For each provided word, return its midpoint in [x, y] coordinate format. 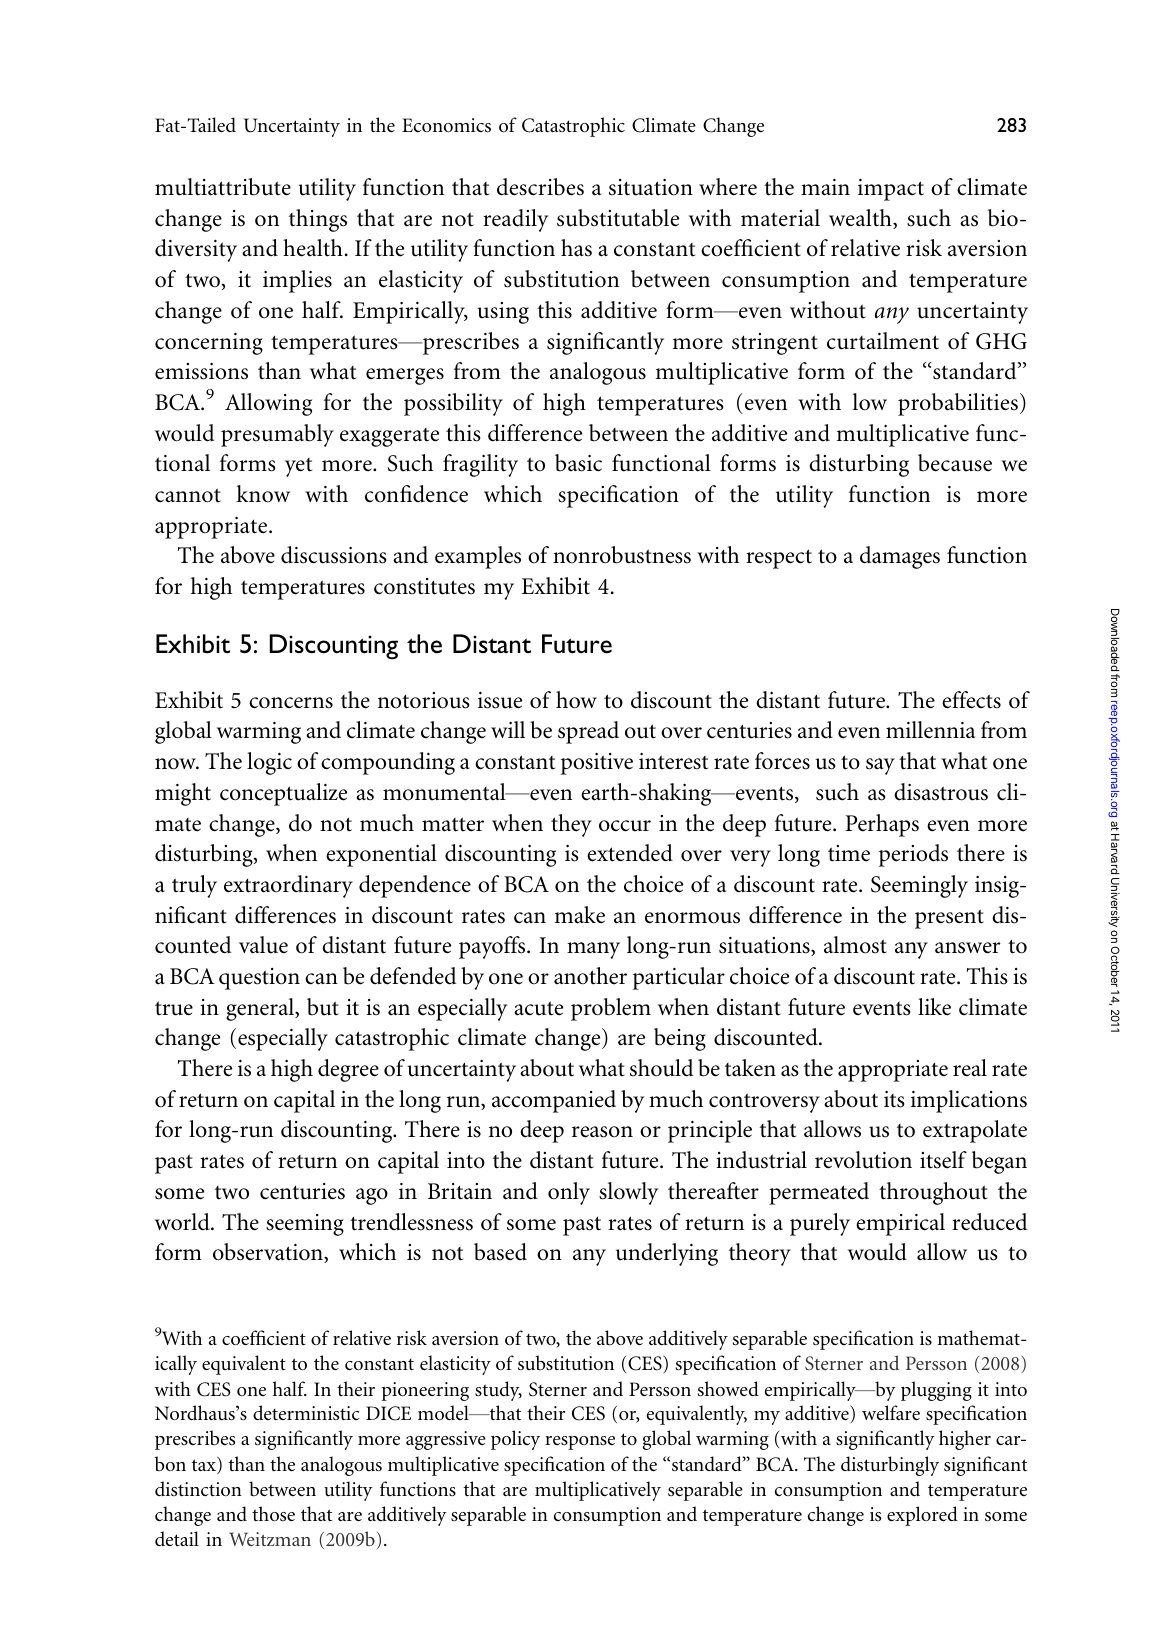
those [273, 1513]
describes [540, 187]
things [318, 220]
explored [922, 1516]
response [580, 1443]
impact [891, 190]
